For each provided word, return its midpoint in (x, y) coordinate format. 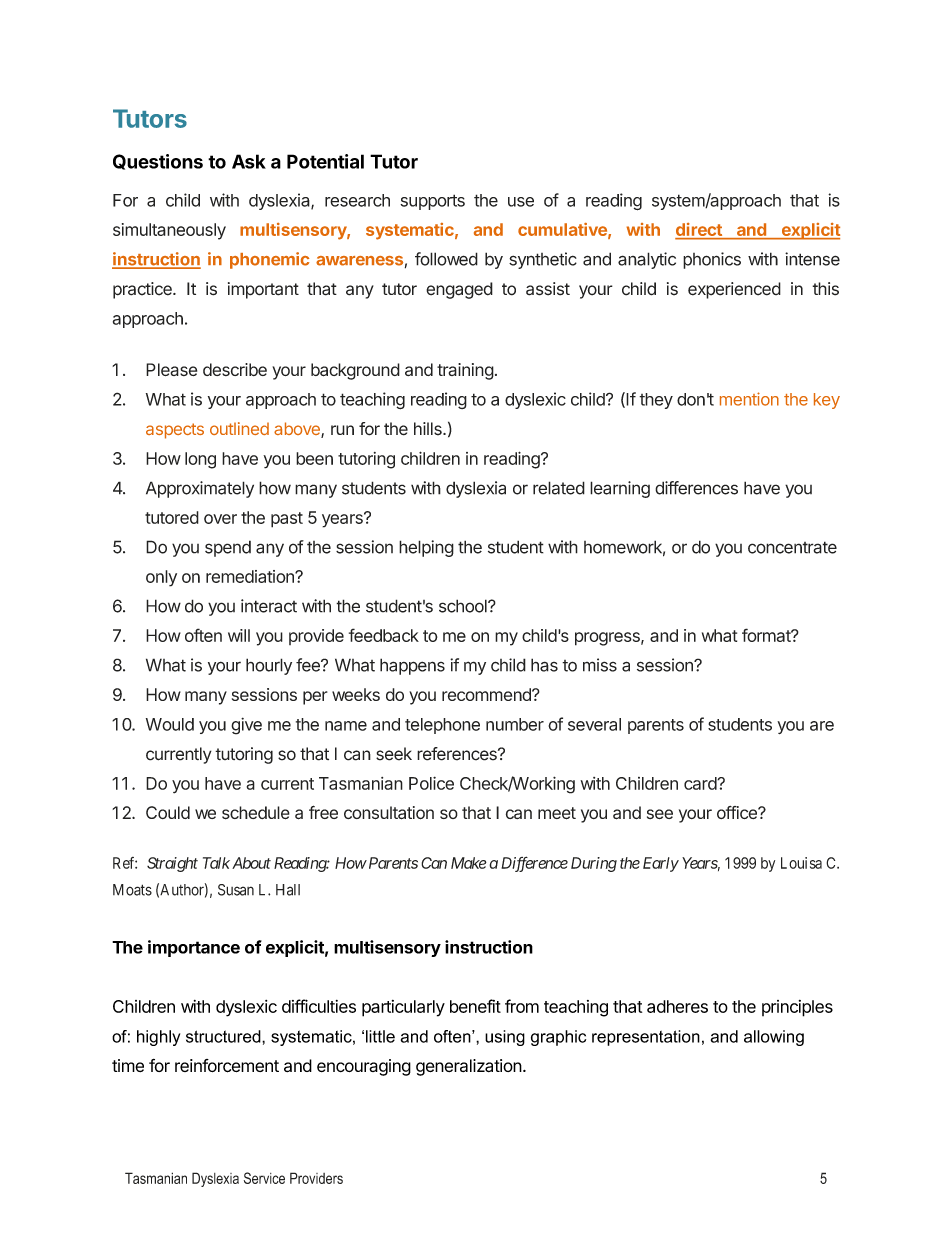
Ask (249, 161)
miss (600, 665)
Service (264, 1178)
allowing (774, 1038)
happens (412, 666)
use (521, 202)
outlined (239, 428)
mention (749, 399)
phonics (712, 260)
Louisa (801, 863)
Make (469, 863)
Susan (236, 890)
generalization (469, 1067)
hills (429, 429)
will (239, 635)
